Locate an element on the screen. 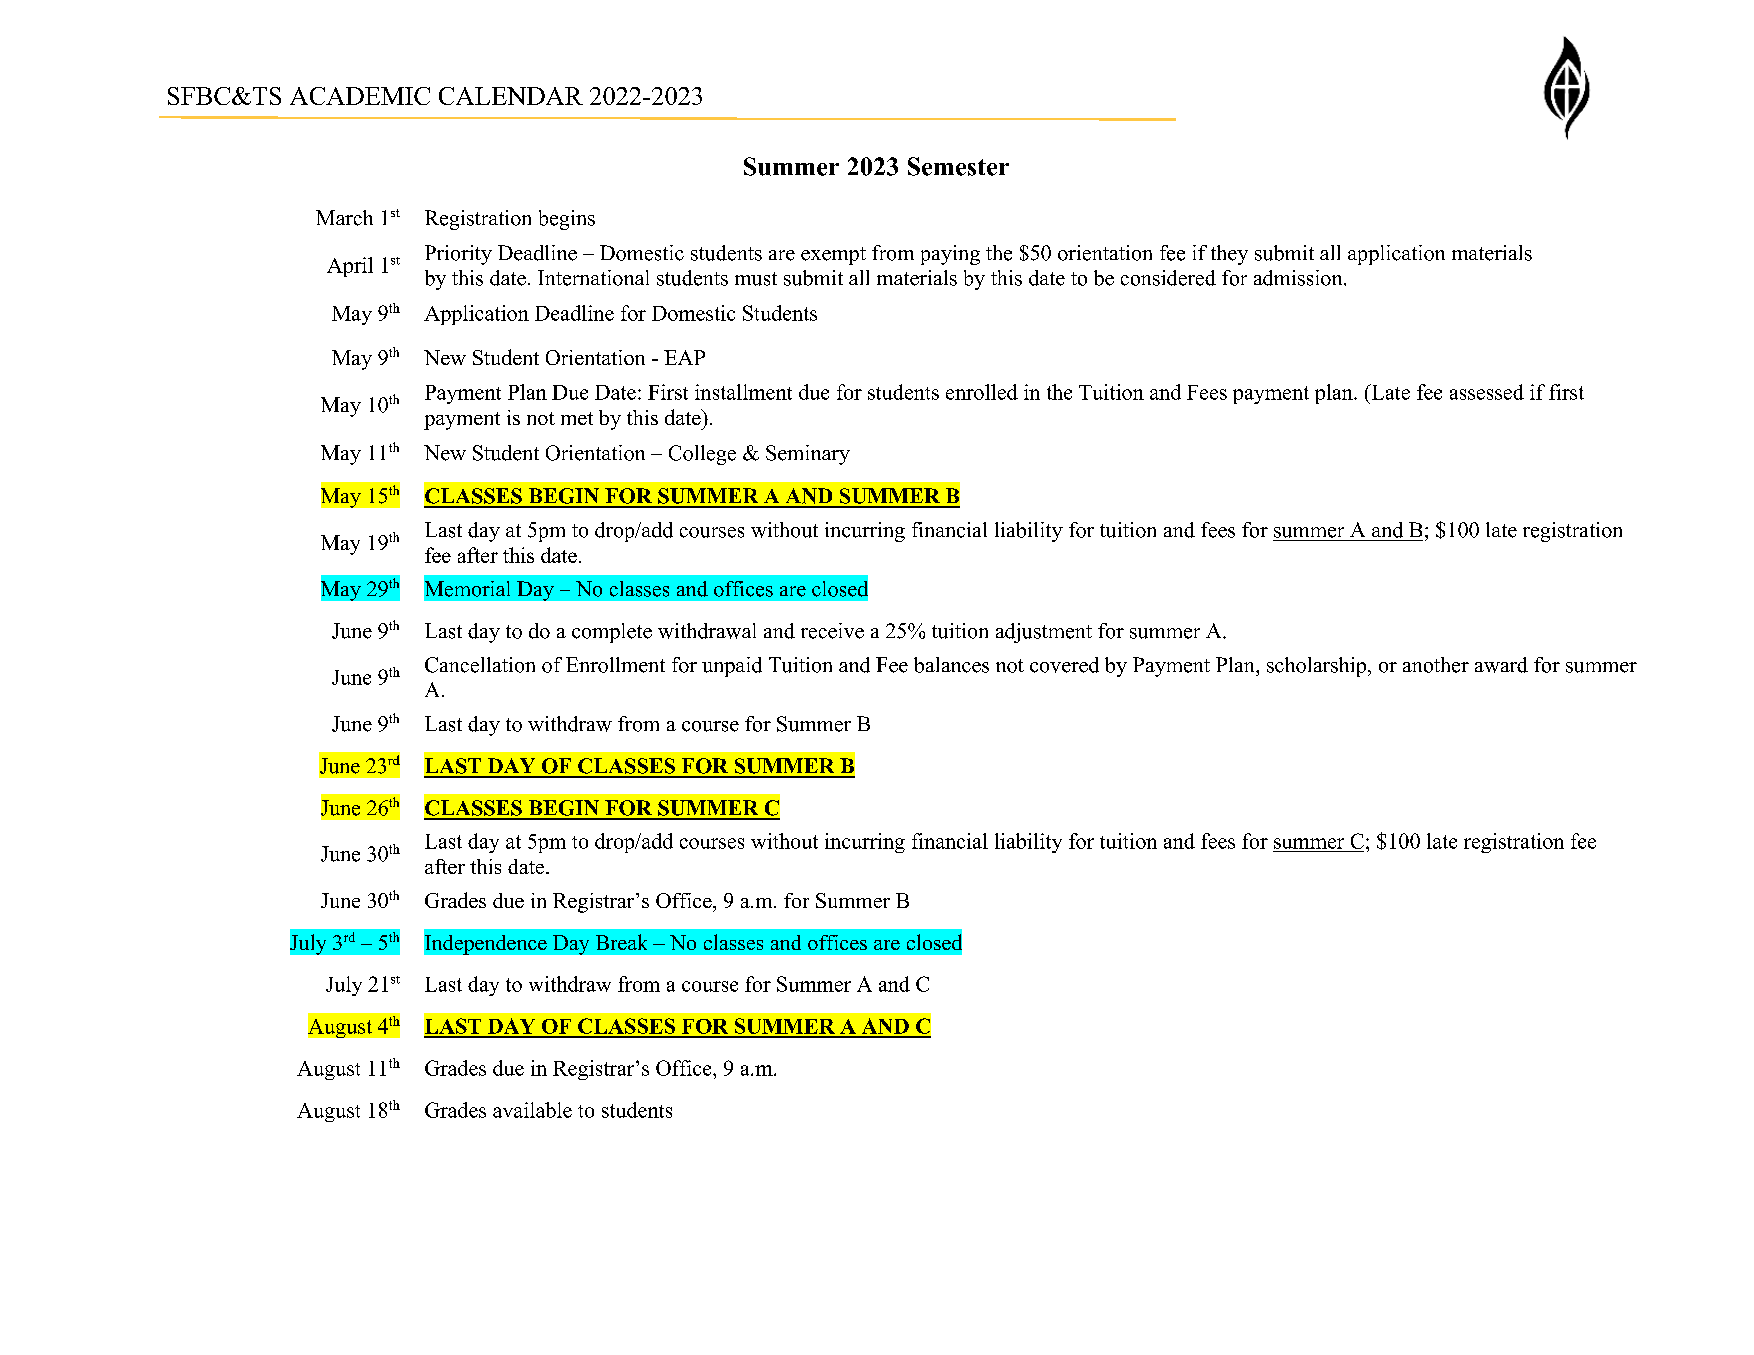  Semester is located at coordinates (958, 166).
